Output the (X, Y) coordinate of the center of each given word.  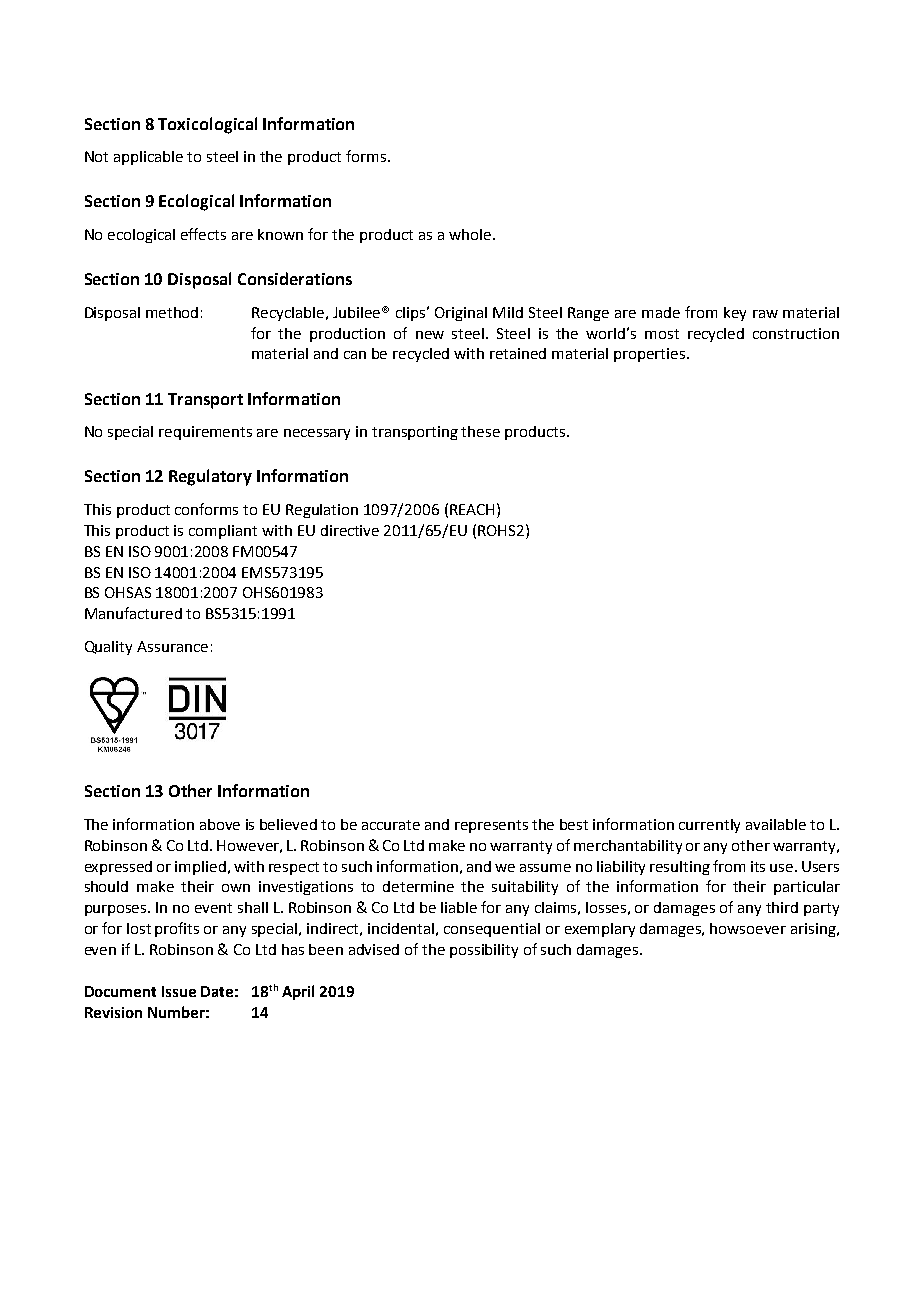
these (480, 431)
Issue (179, 991)
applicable (148, 158)
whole (470, 234)
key (735, 314)
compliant (223, 532)
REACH (472, 509)
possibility (484, 951)
